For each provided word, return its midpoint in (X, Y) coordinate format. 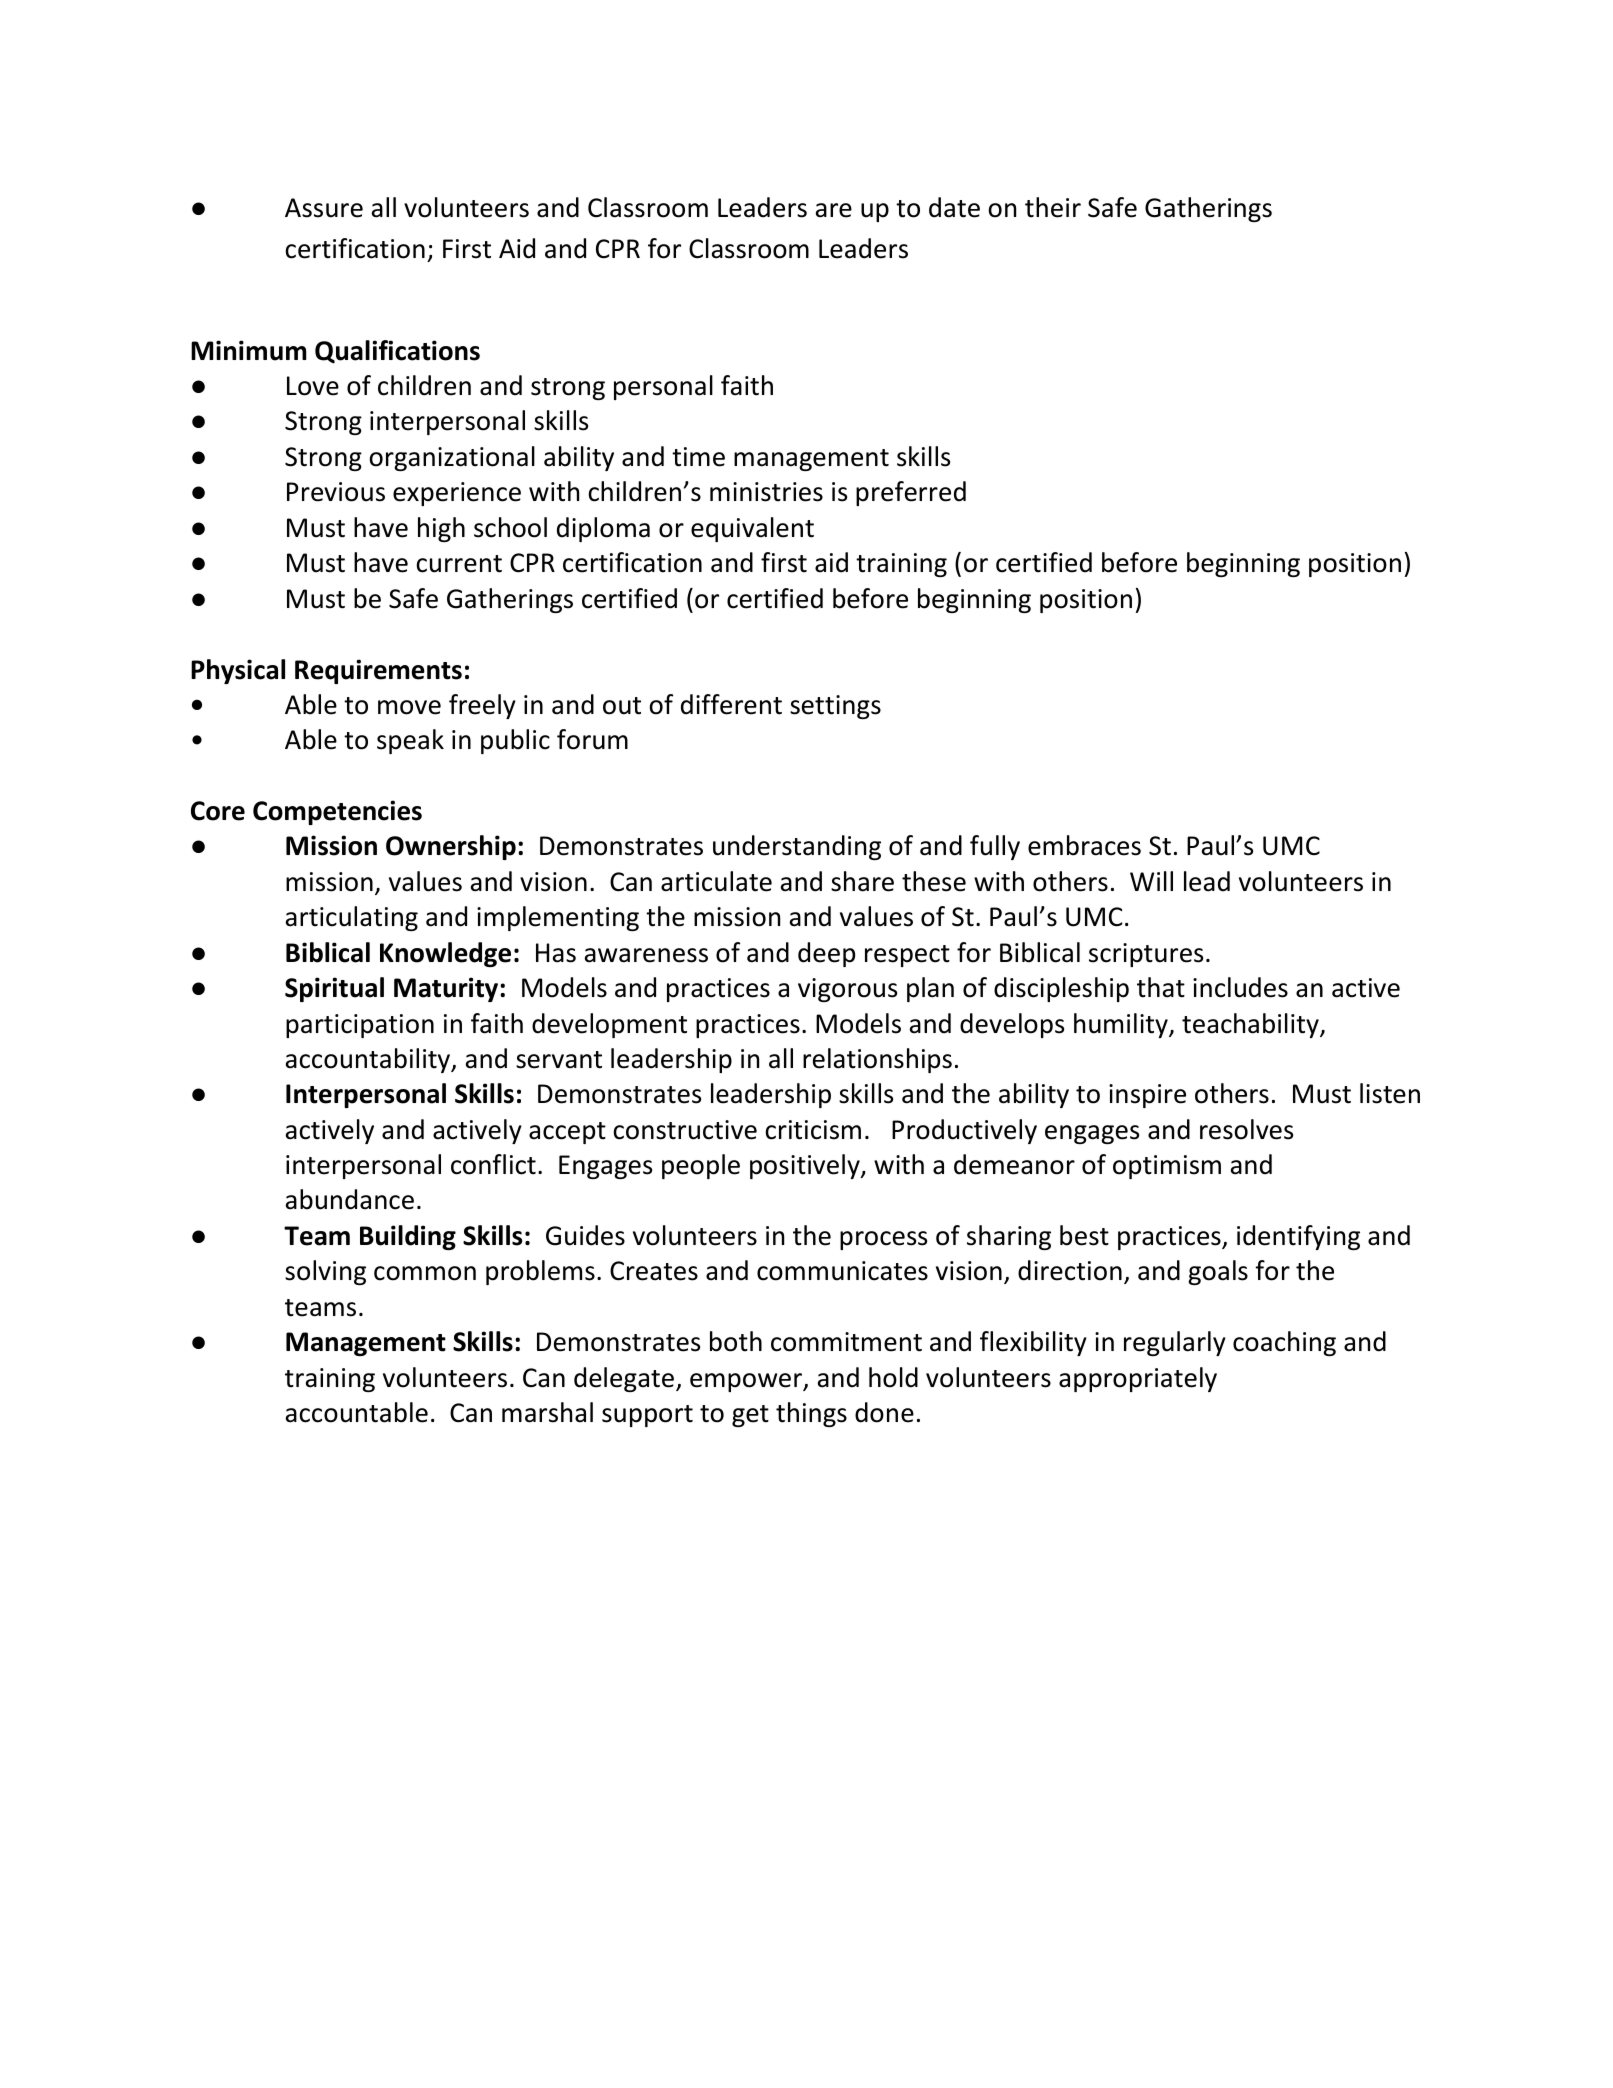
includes (1240, 987)
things (811, 1414)
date (954, 207)
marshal (547, 1412)
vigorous (847, 990)
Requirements (378, 671)
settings (835, 707)
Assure (324, 208)
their (1053, 207)
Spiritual (334, 989)
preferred (911, 493)
